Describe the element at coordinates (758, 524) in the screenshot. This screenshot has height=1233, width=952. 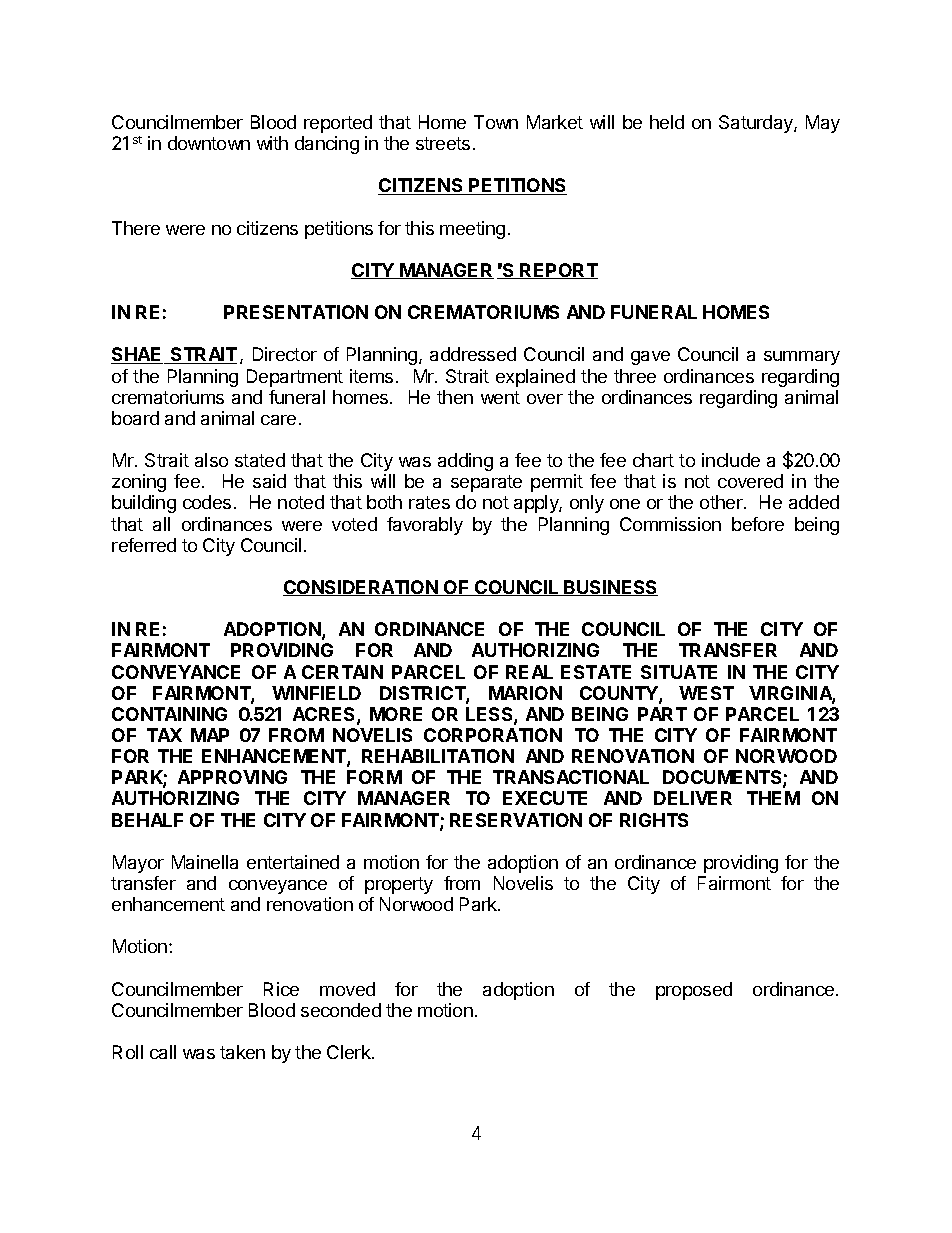
I see `before` at that location.
